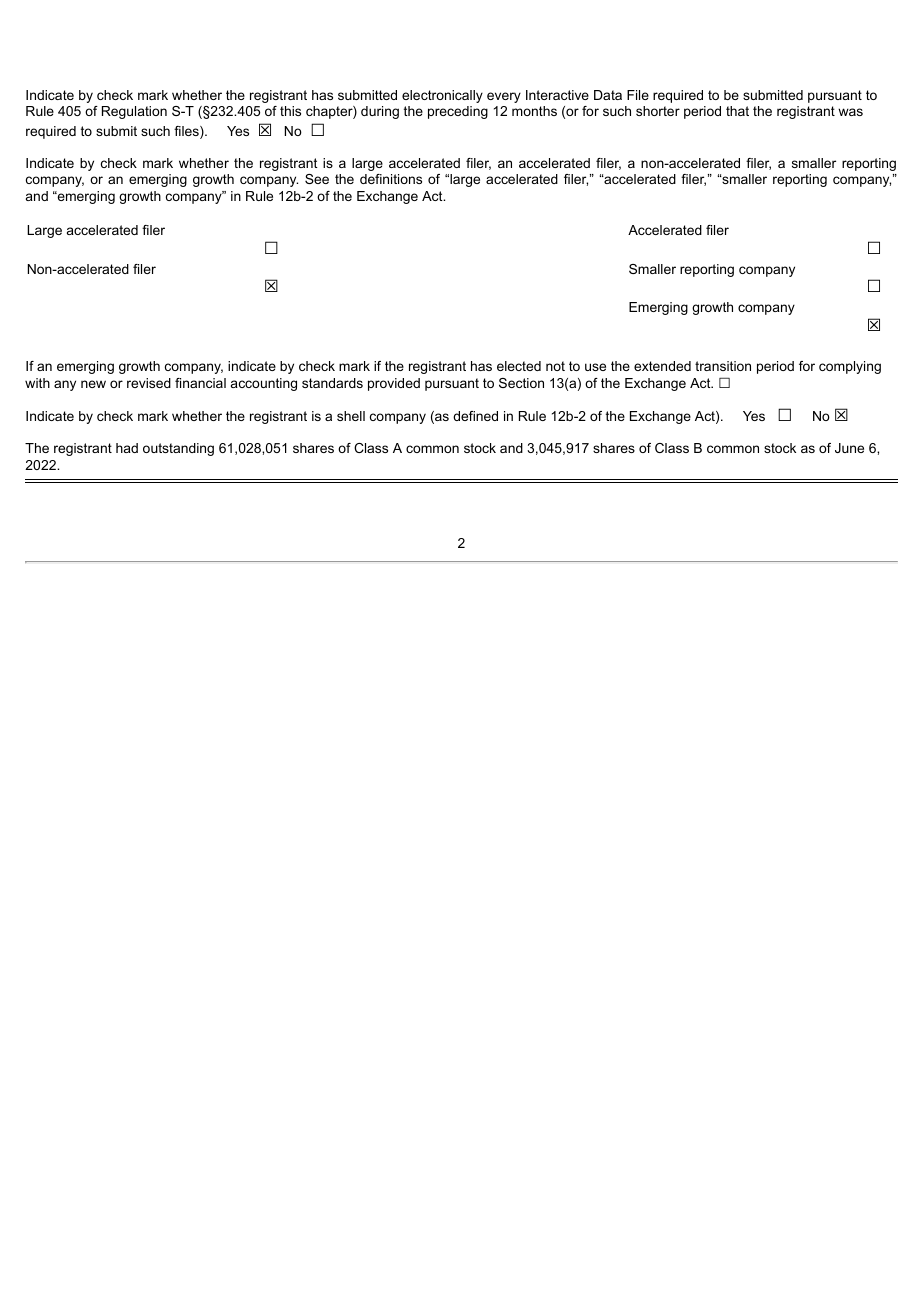  What do you see at coordinates (850, 112) in the screenshot?
I see `was` at bounding box center [850, 112].
